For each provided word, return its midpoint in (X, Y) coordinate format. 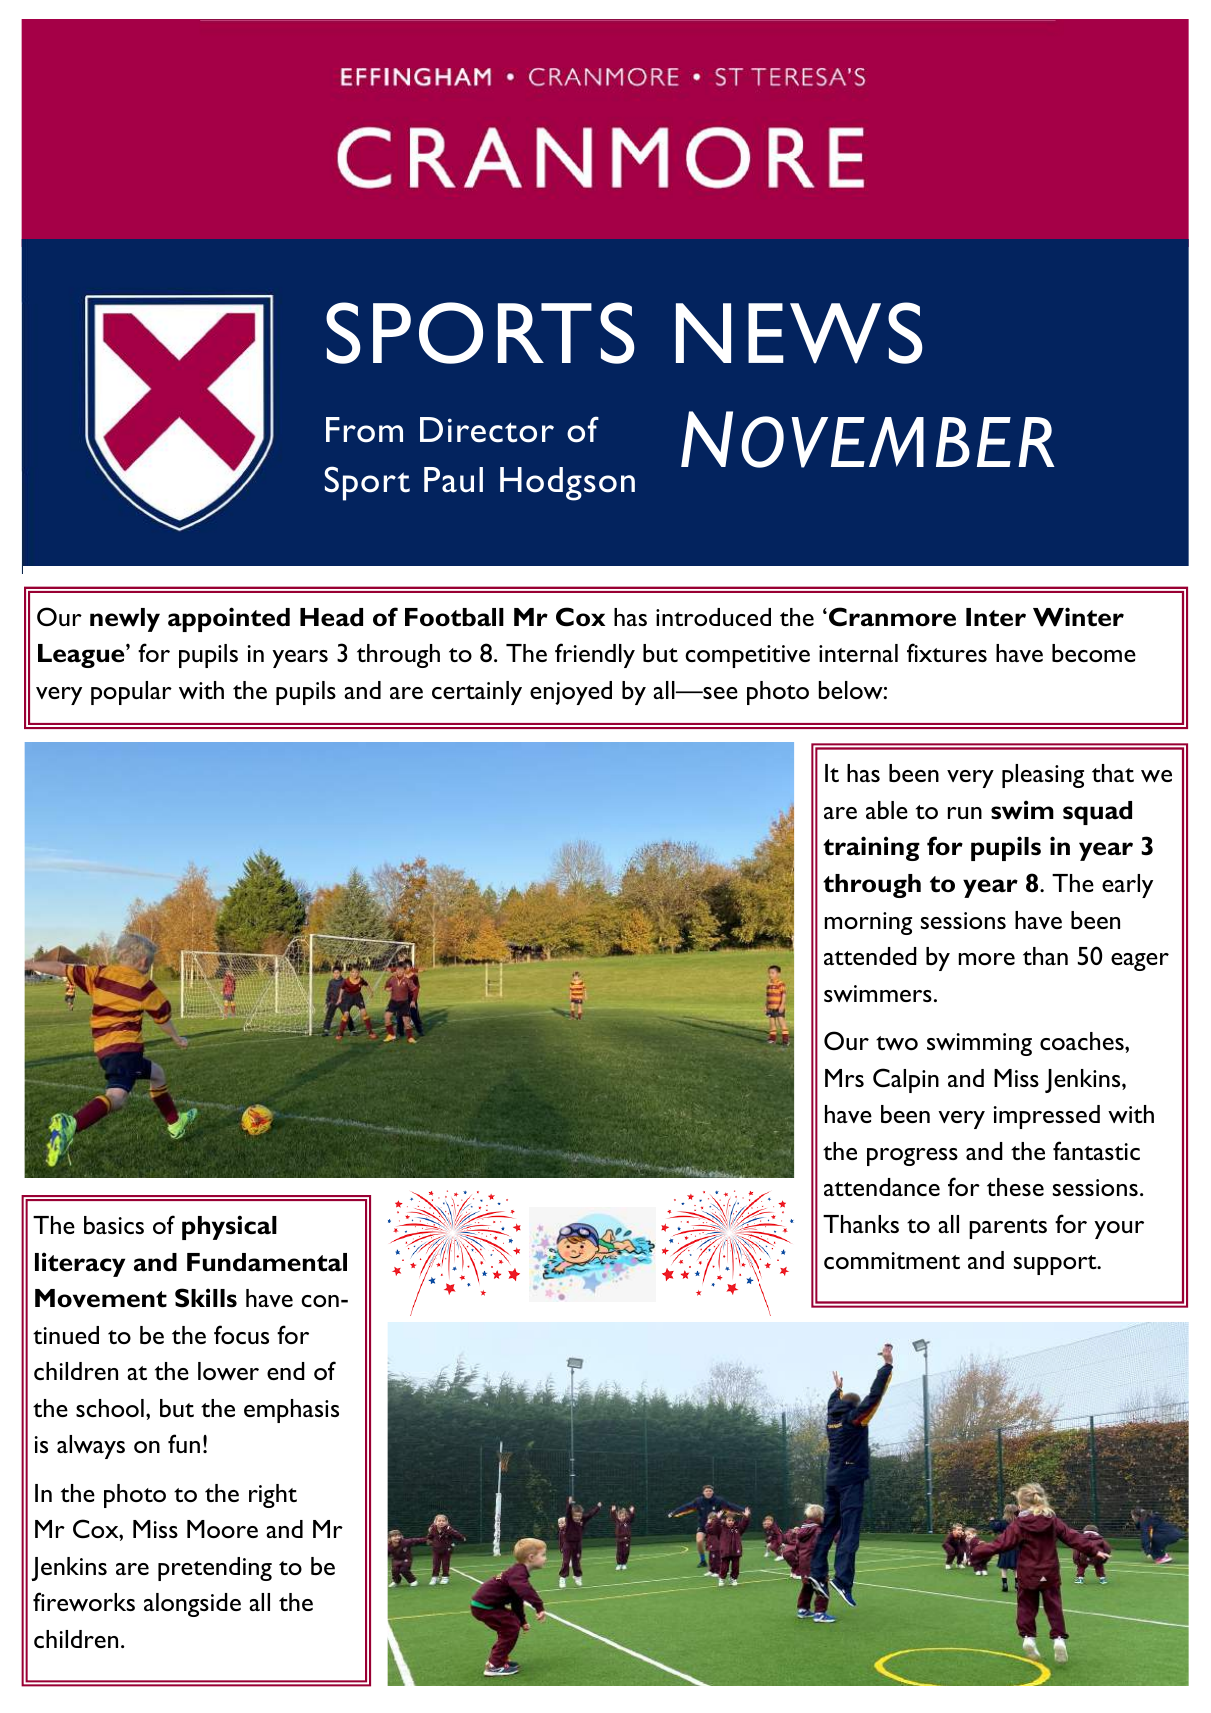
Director (487, 430)
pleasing (1043, 776)
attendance (882, 1187)
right (273, 1496)
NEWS (799, 333)
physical (229, 1227)
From (364, 430)
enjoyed (571, 693)
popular (131, 693)
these (1015, 1187)
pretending (215, 1569)
